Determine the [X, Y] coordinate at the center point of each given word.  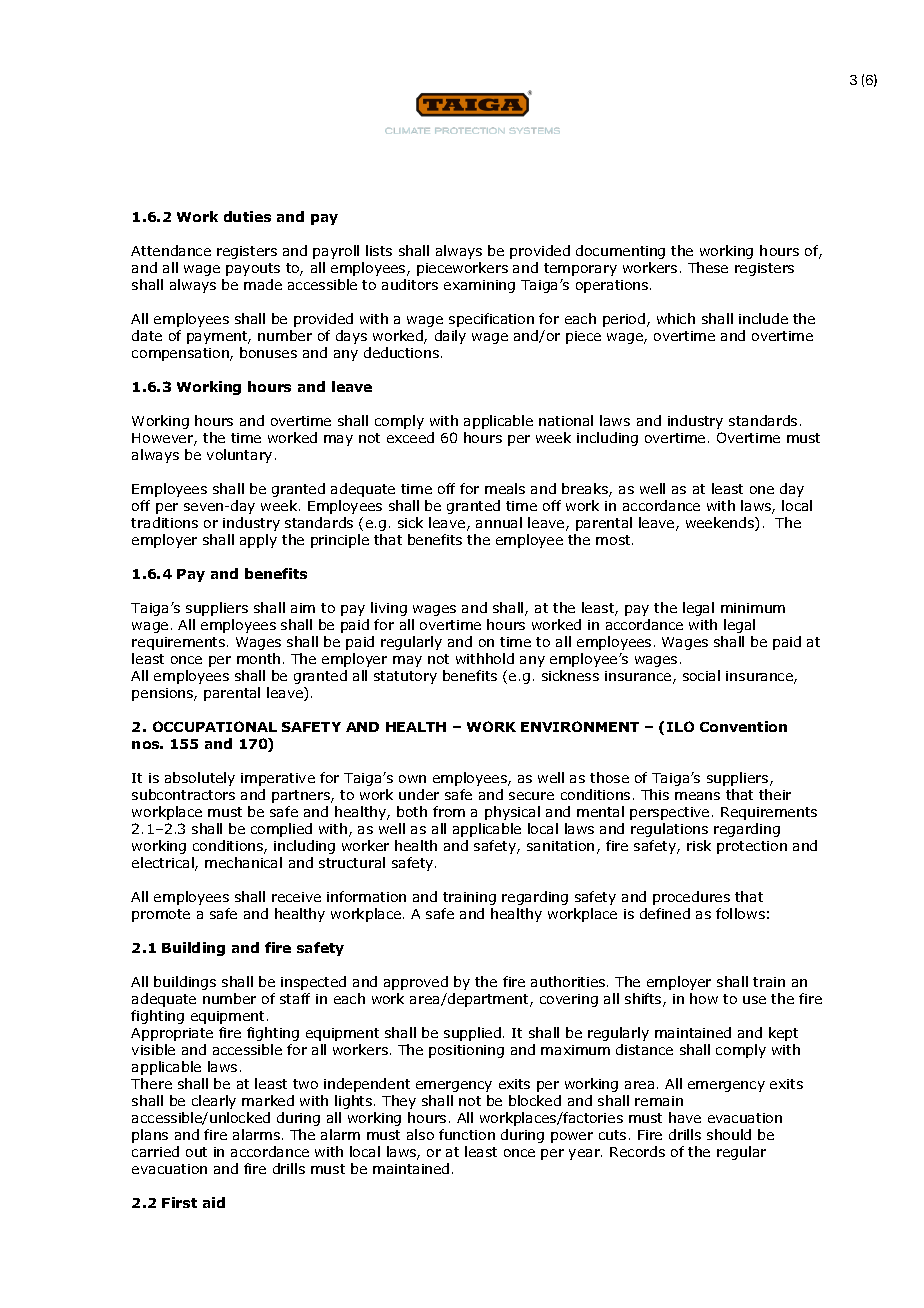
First [179, 1202]
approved [416, 983]
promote [161, 915]
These [708, 267]
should [729, 1134]
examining [479, 286]
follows [740, 913]
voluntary [239, 456]
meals [505, 488]
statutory [405, 677]
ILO [680, 726]
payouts [253, 269]
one [762, 490]
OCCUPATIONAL [215, 726]
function [467, 1134]
